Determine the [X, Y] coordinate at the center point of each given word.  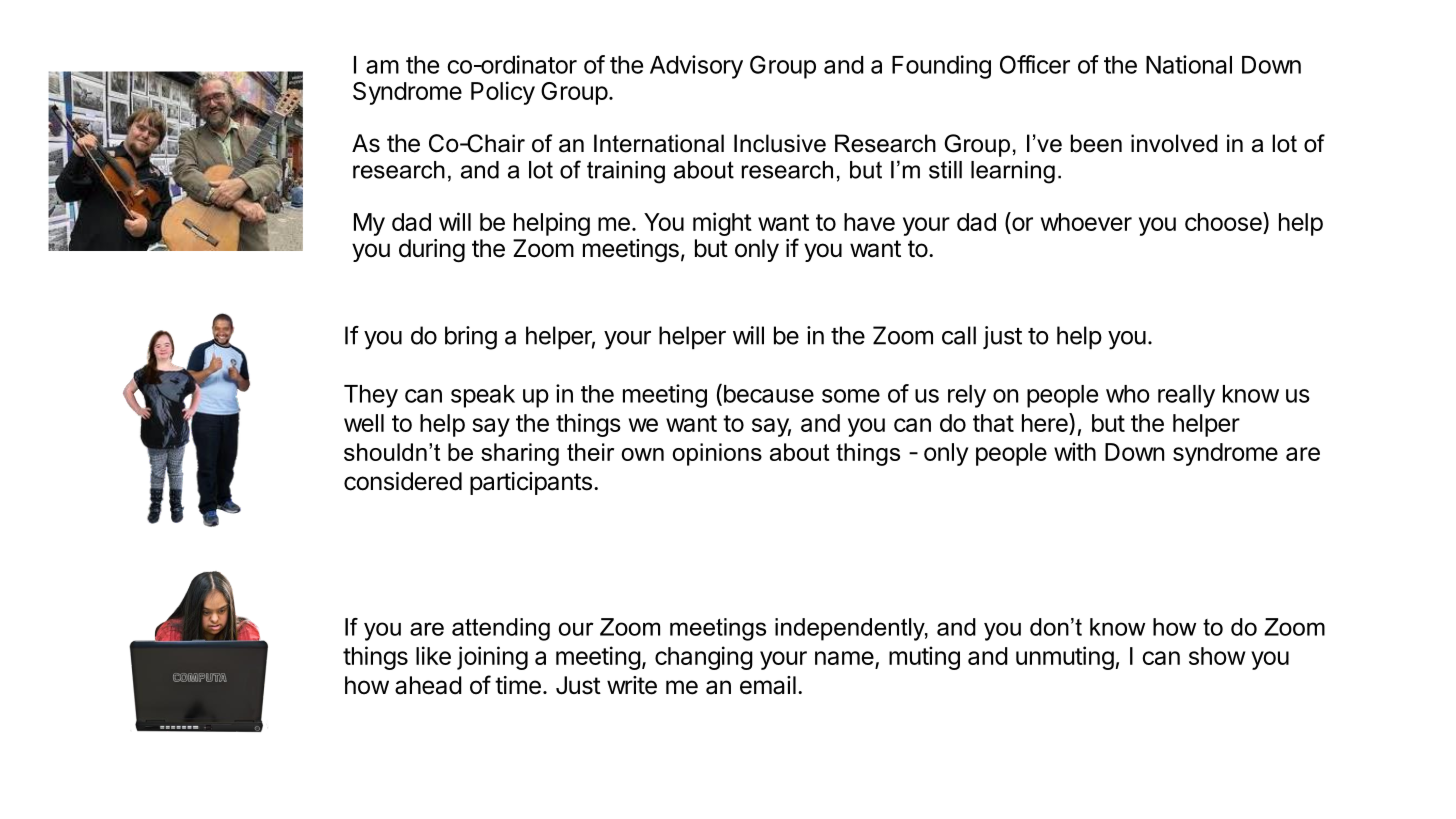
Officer [1035, 64]
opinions [717, 454]
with [1075, 451]
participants [531, 483]
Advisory [696, 67]
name [844, 658]
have [869, 222]
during [432, 250]
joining [492, 658]
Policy [503, 93]
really [1186, 396]
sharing [520, 454]
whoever [1086, 222]
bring [471, 338]
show [1217, 656]
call [959, 335]
